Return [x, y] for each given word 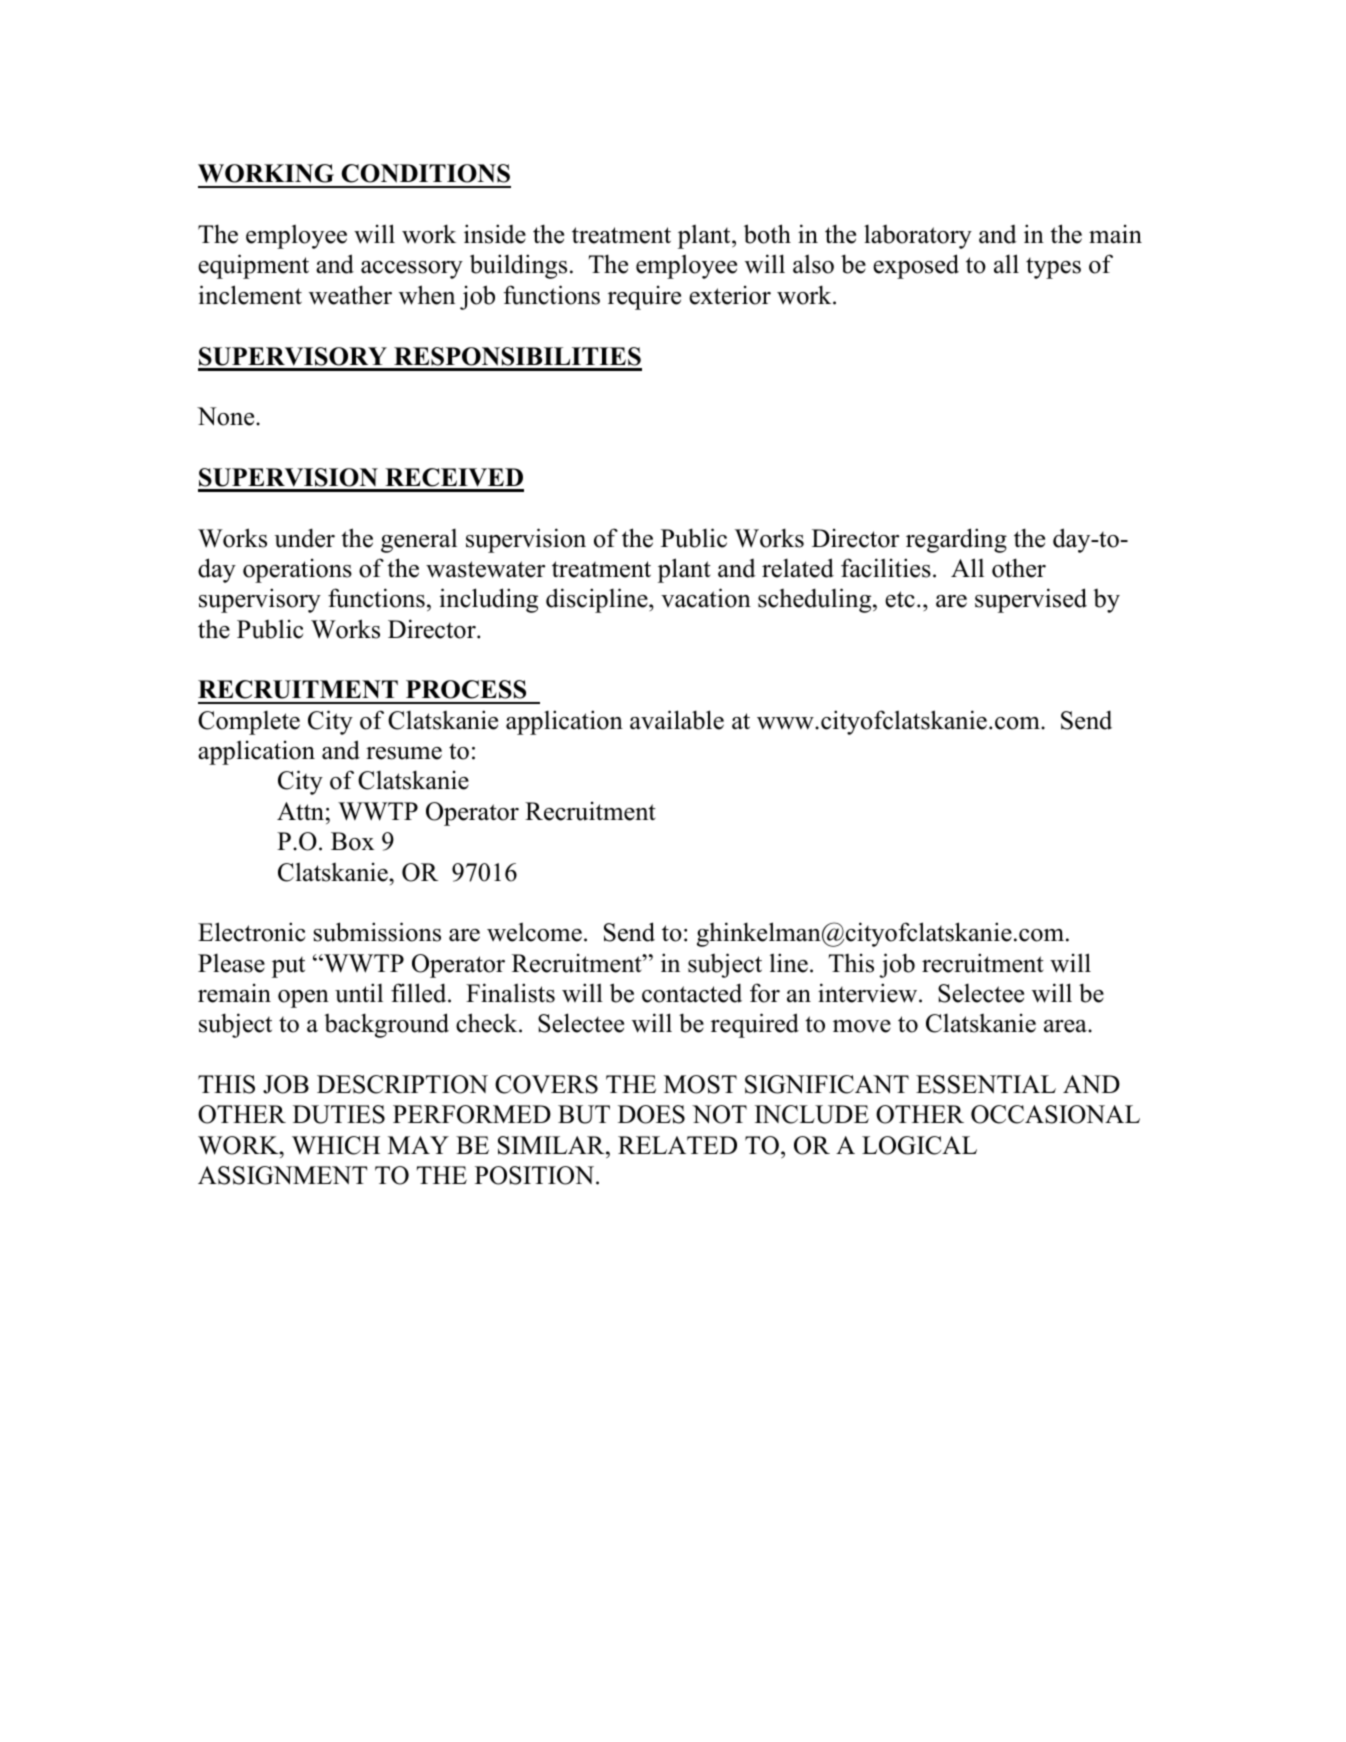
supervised [1031, 600]
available [677, 720]
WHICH [336, 1145]
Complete [249, 723]
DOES [651, 1114]
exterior [730, 295]
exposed [916, 266]
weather [350, 295]
